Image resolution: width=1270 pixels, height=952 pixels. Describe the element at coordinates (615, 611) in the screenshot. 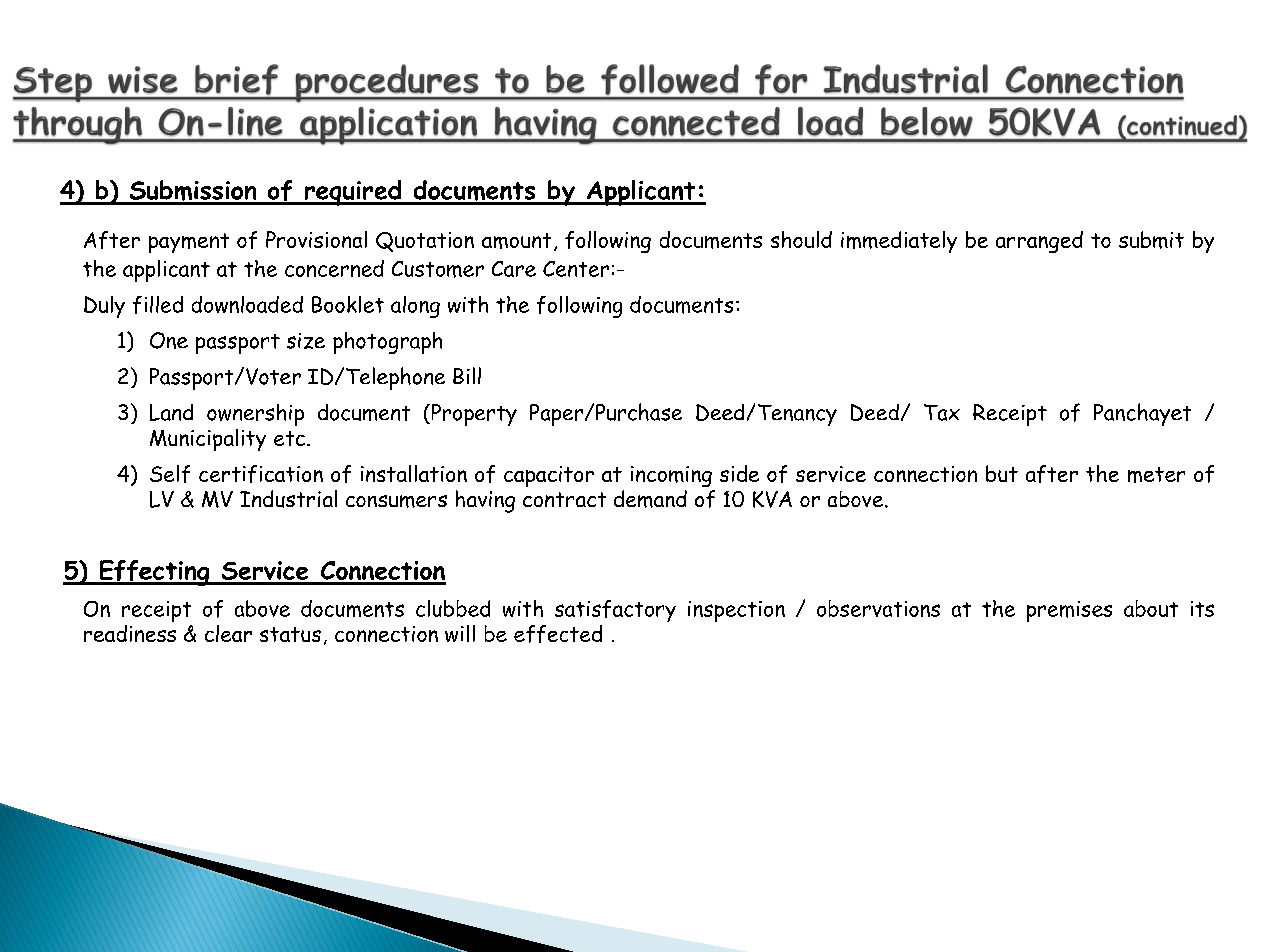

I see `satisfactory` at that location.
